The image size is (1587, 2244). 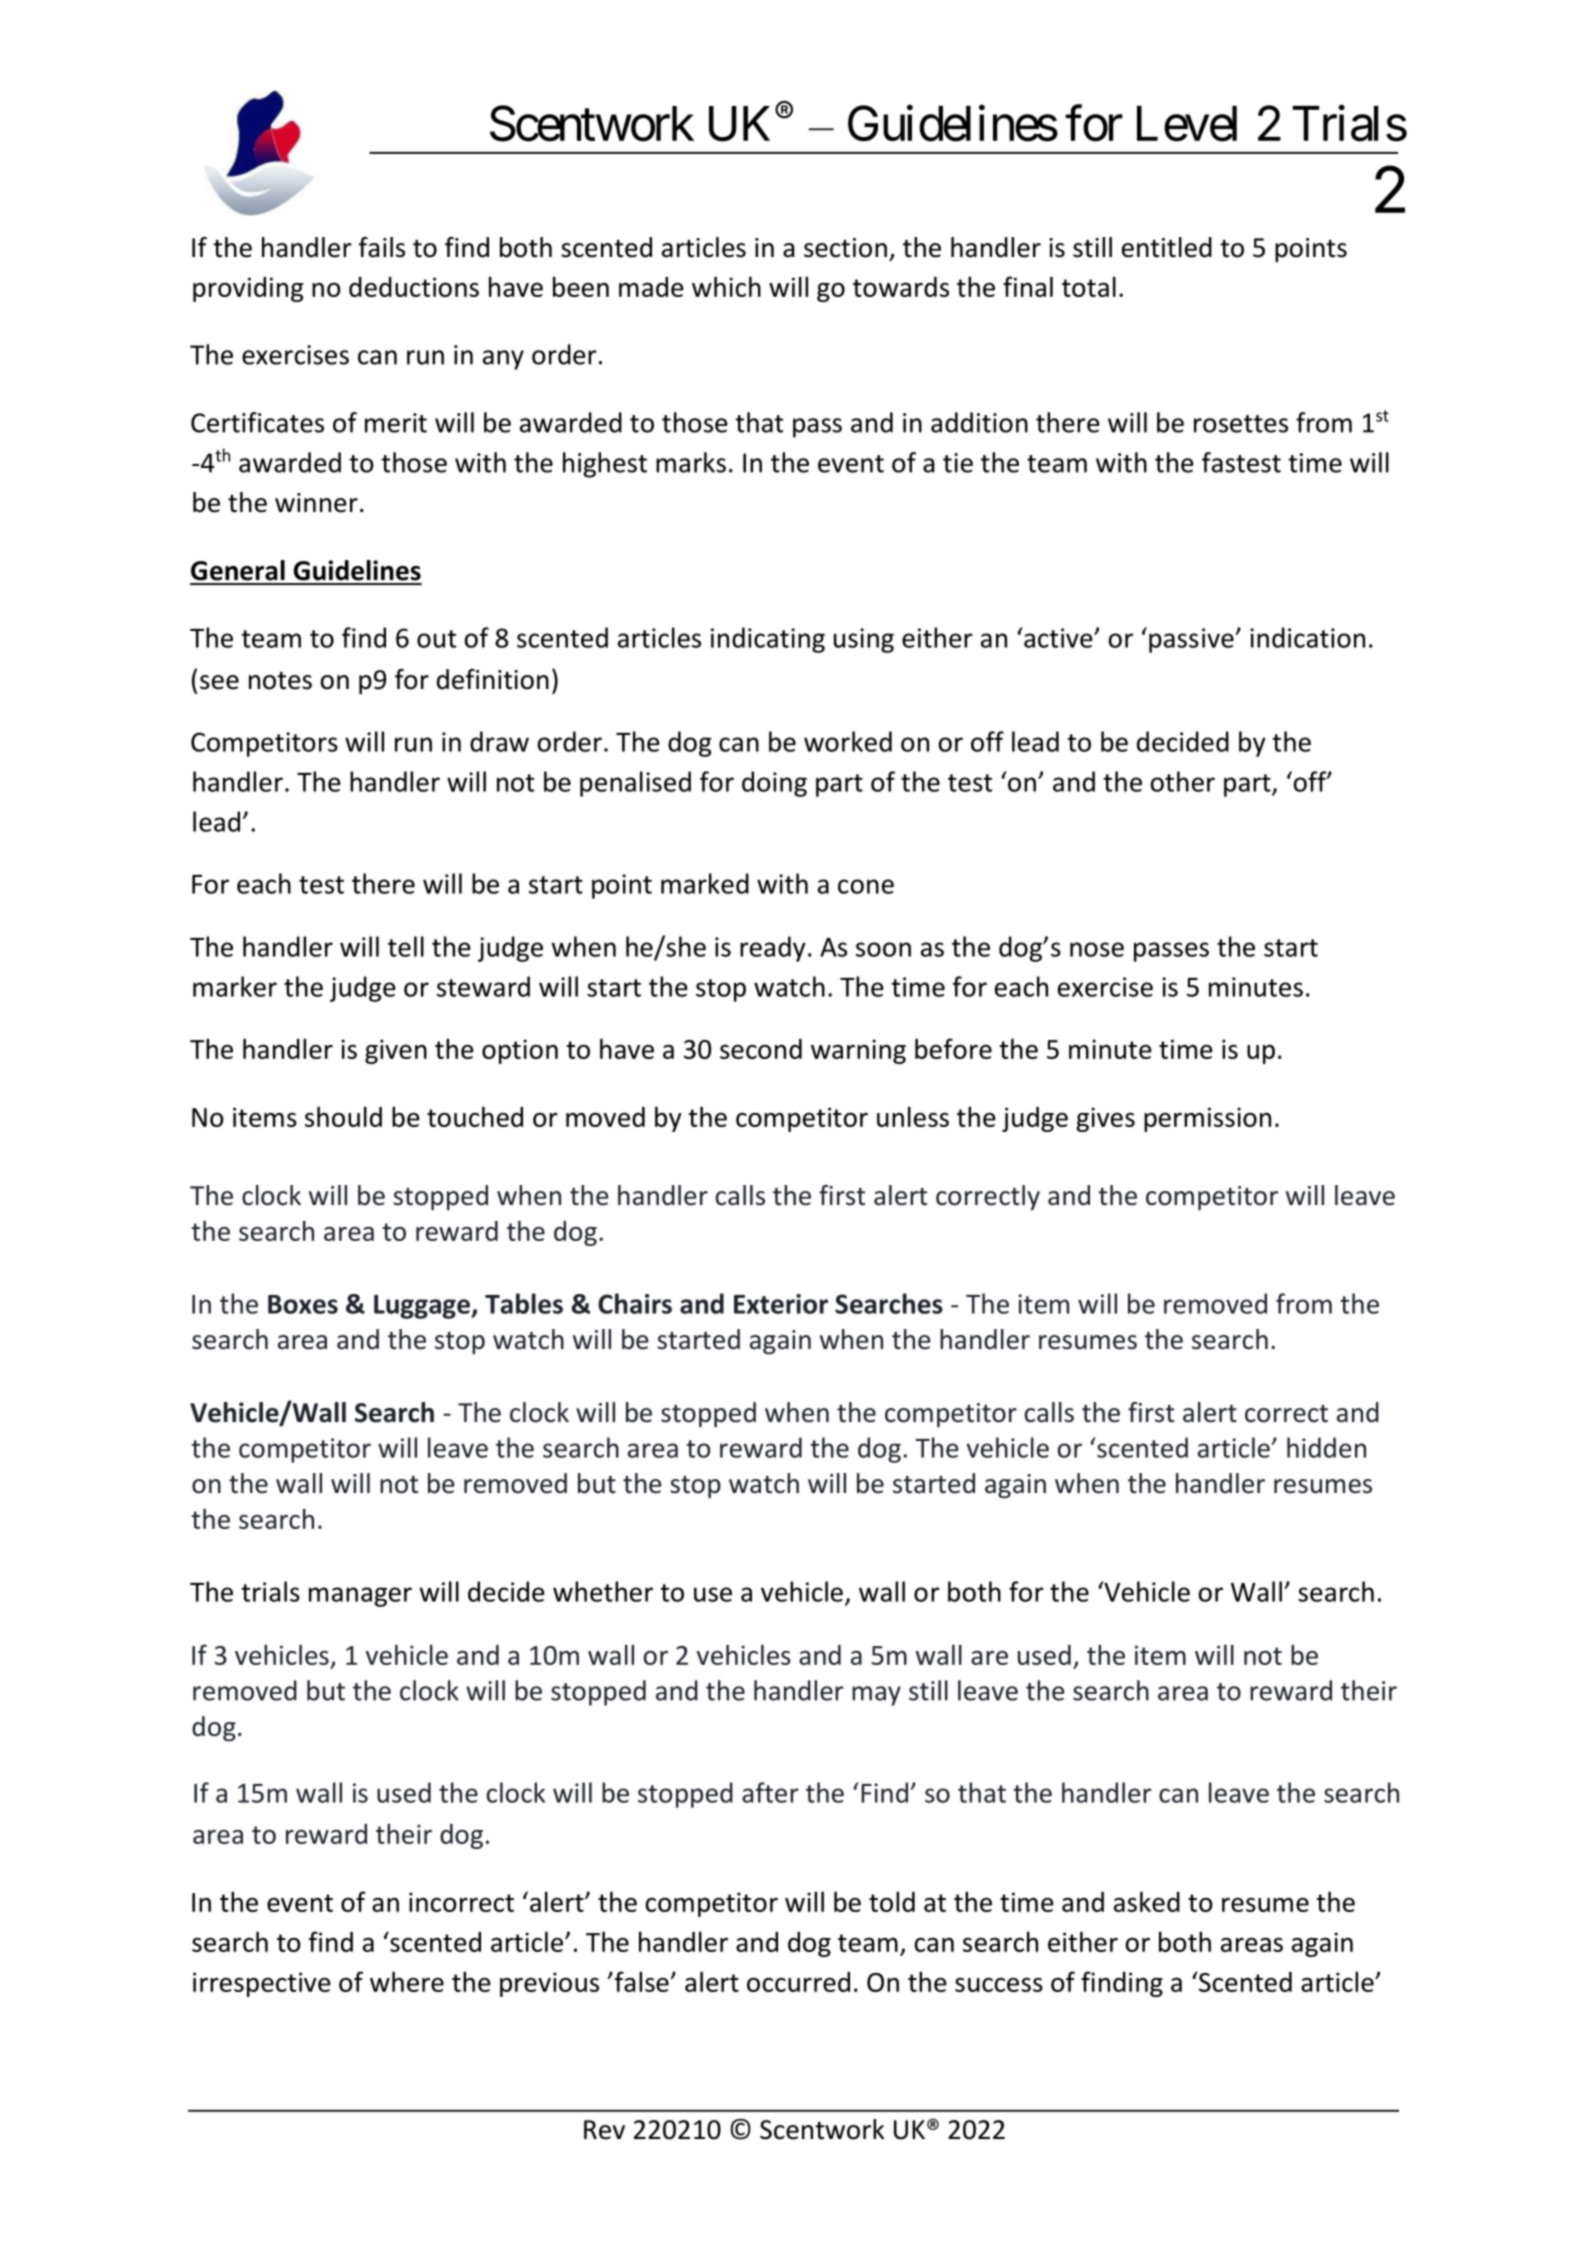 I want to click on fails, so click(x=381, y=247).
